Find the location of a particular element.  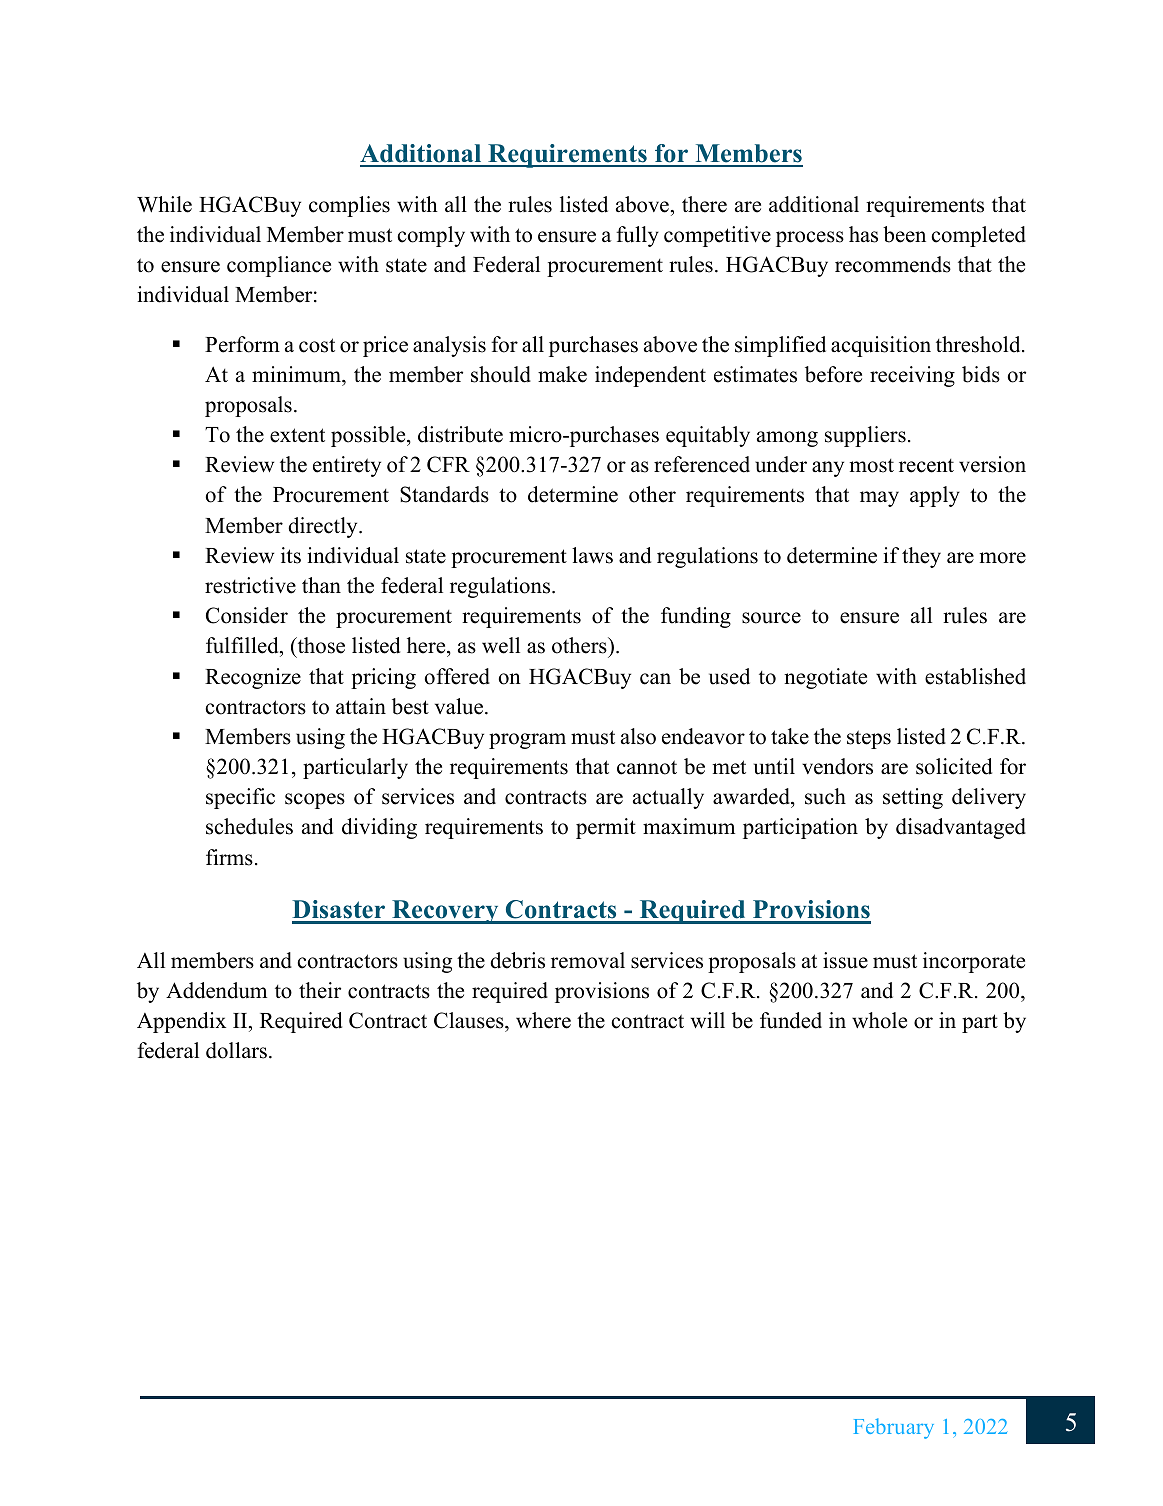

they is located at coordinates (921, 557).
